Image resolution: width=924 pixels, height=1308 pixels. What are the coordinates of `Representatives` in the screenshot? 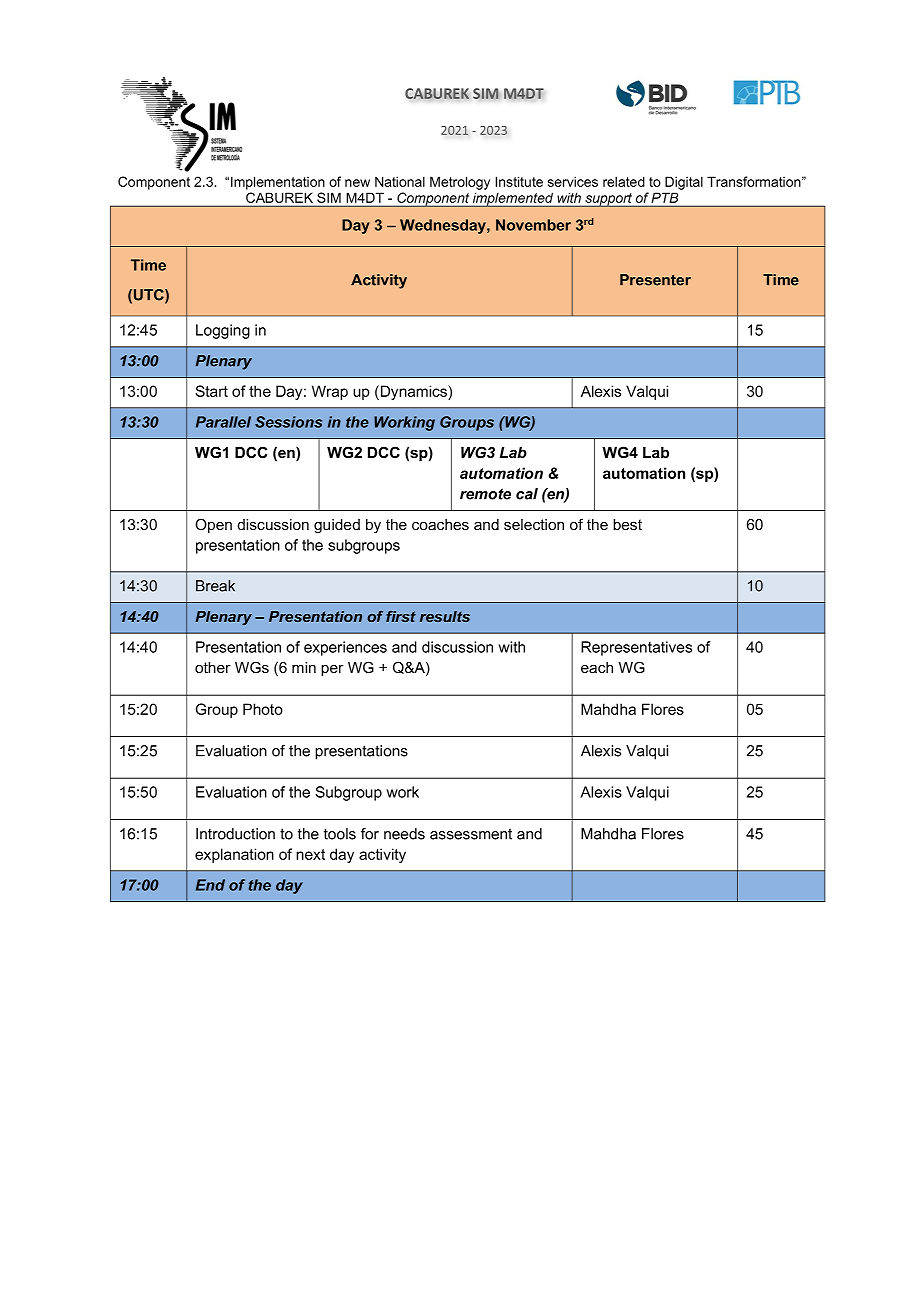 It's located at (636, 648).
